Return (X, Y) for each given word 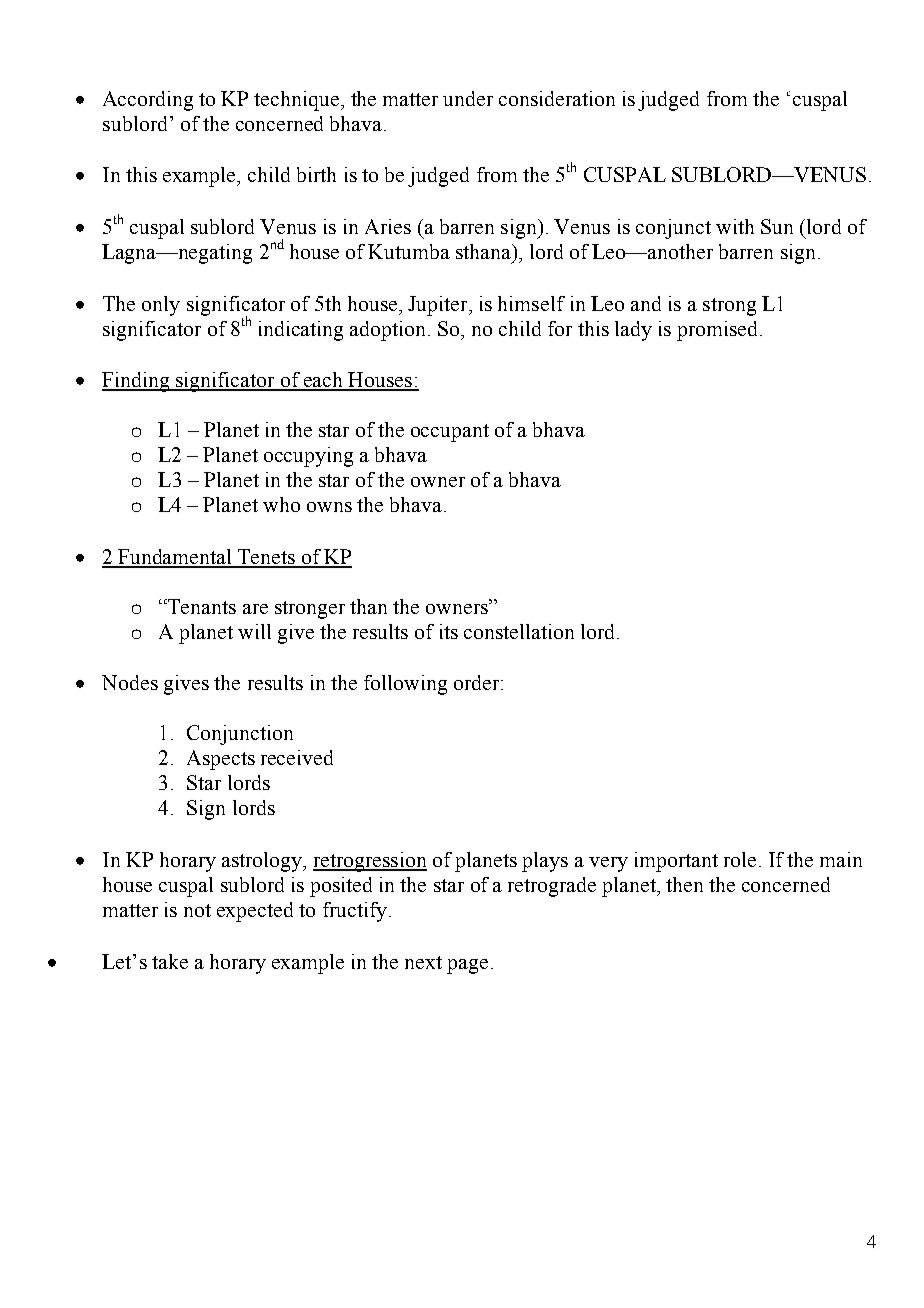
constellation (519, 631)
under (468, 98)
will (254, 631)
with (735, 226)
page (467, 966)
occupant (450, 433)
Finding (137, 382)
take (170, 961)
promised (719, 331)
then (684, 884)
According (148, 101)
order (478, 682)
